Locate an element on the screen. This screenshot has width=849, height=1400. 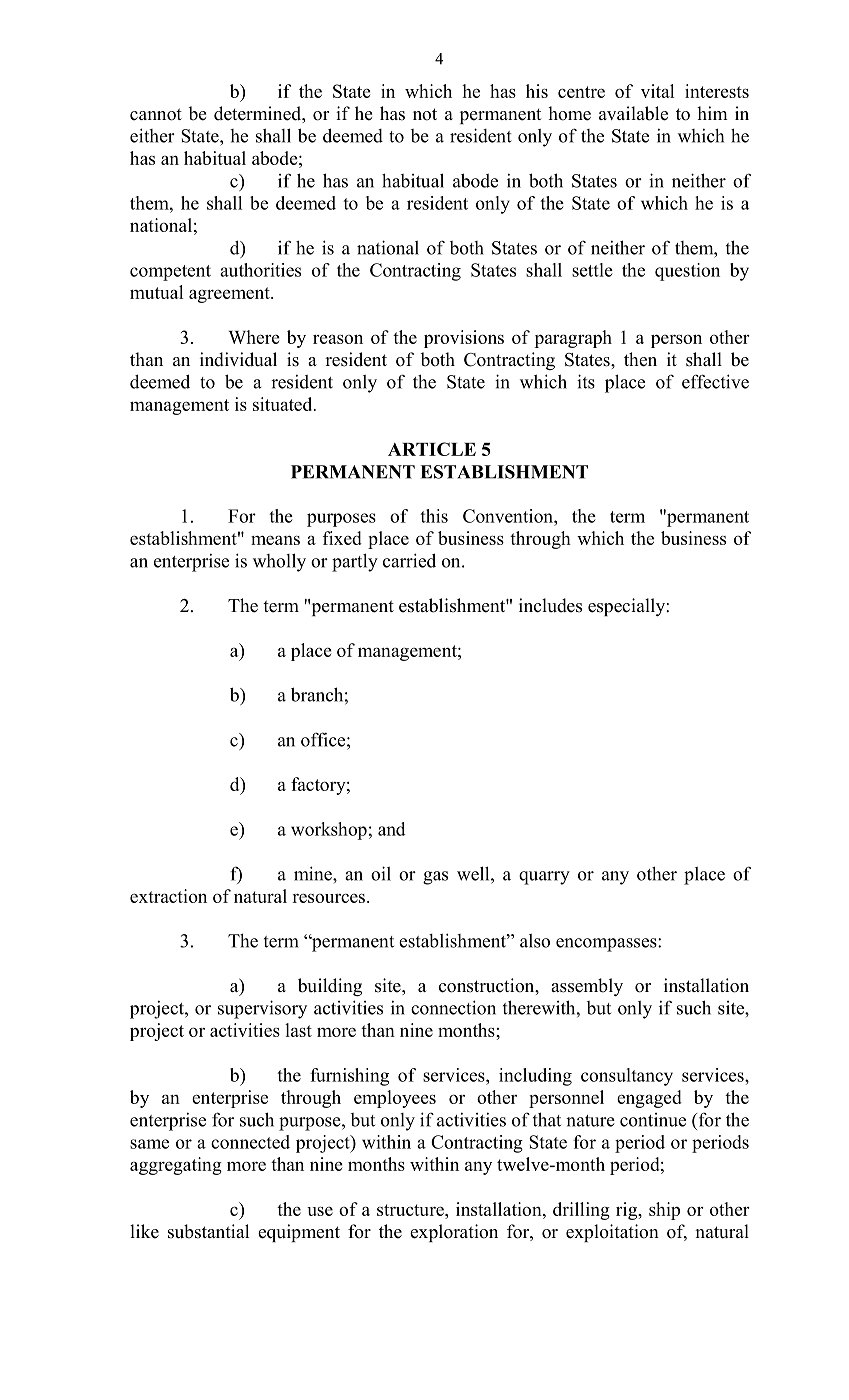
cannot is located at coordinates (156, 114).
